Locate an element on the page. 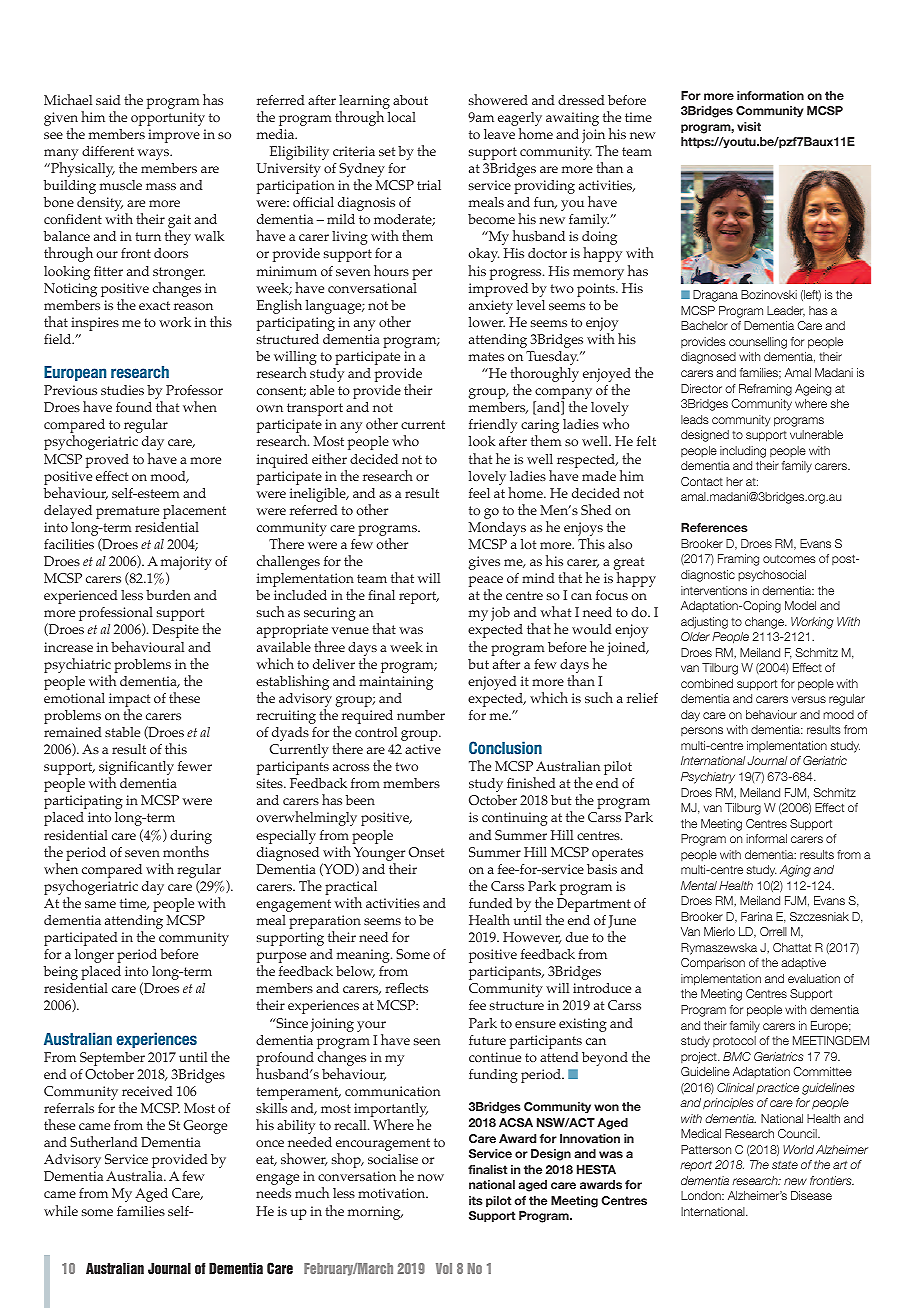  Mental is located at coordinates (699, 885).
